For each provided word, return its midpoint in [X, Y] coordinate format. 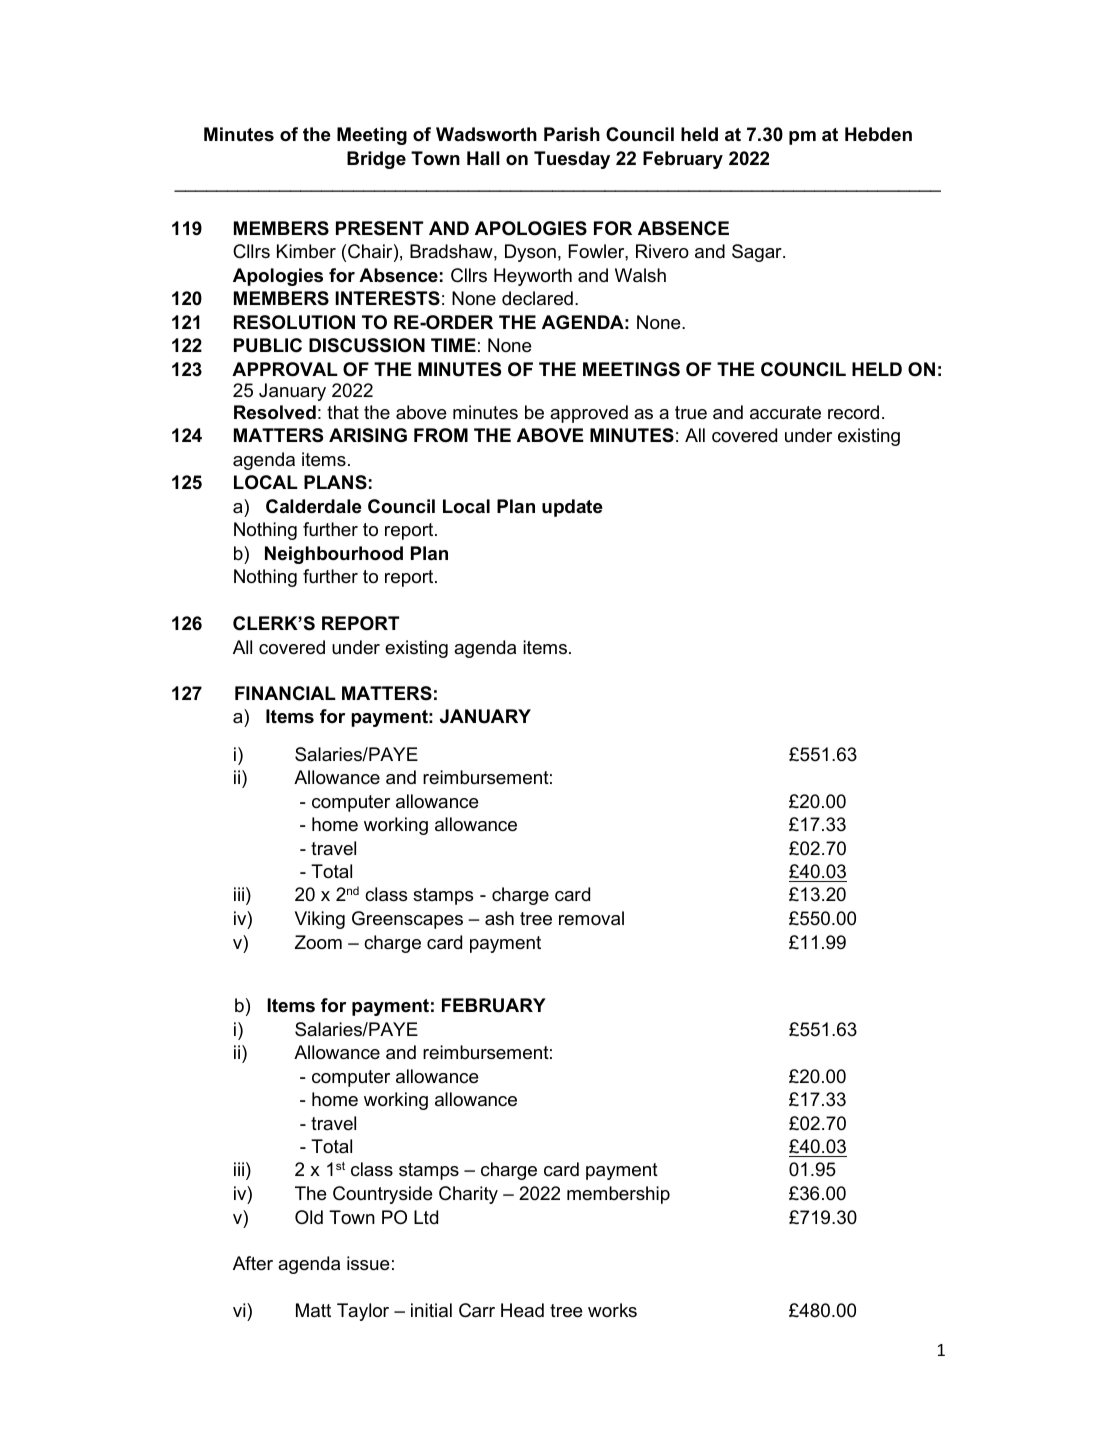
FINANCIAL [285, 693]
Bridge [376, 160]
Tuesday [572, 160]
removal [591, 918]
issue [368, 1263]
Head [522, 1310]
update [572, 508]
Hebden [878, 134]
